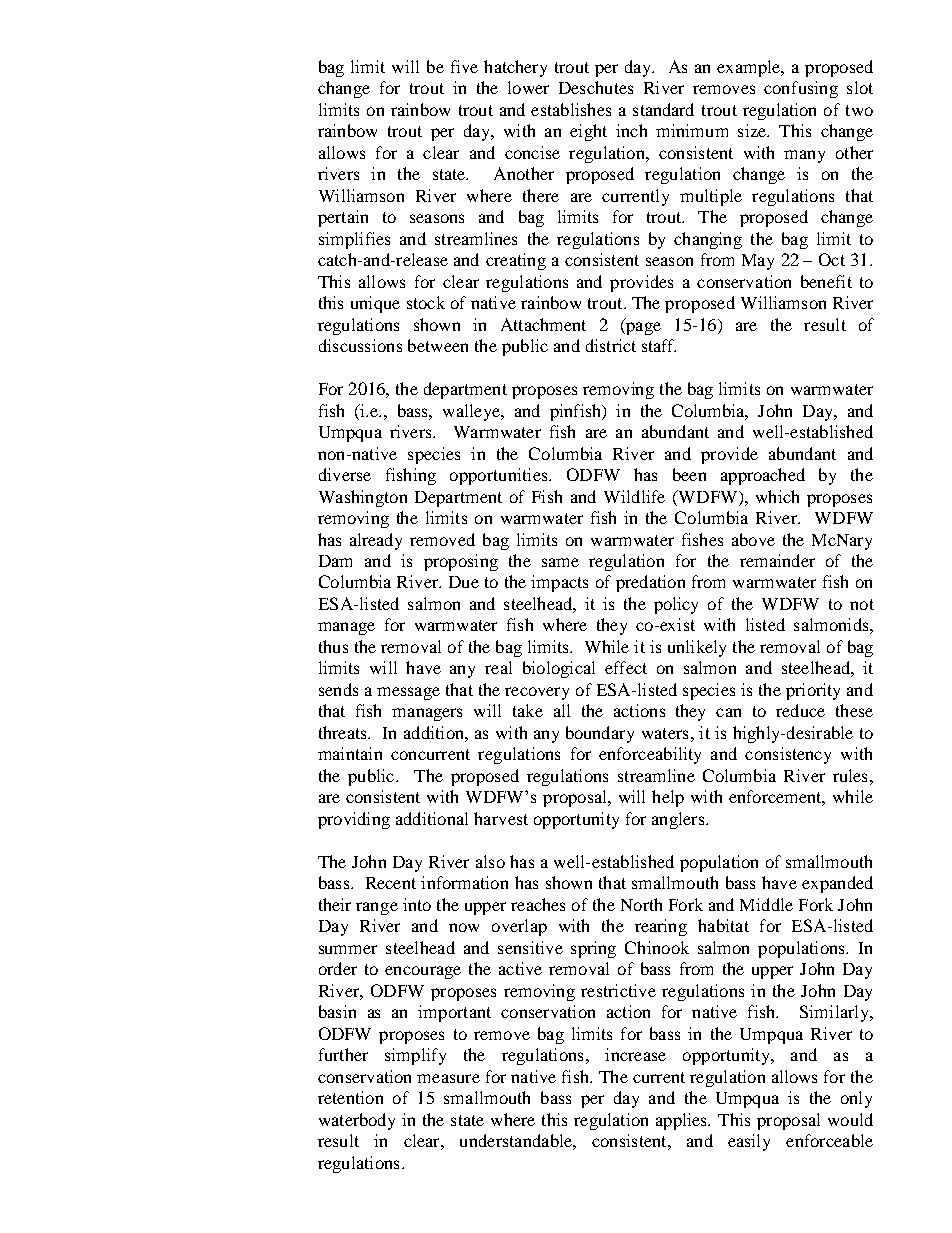 Image resolution: width=952 pixels, height=1233 pixels. Describe the element at coordinates (408, 693) in the screenshot. I see `message` at that location.
